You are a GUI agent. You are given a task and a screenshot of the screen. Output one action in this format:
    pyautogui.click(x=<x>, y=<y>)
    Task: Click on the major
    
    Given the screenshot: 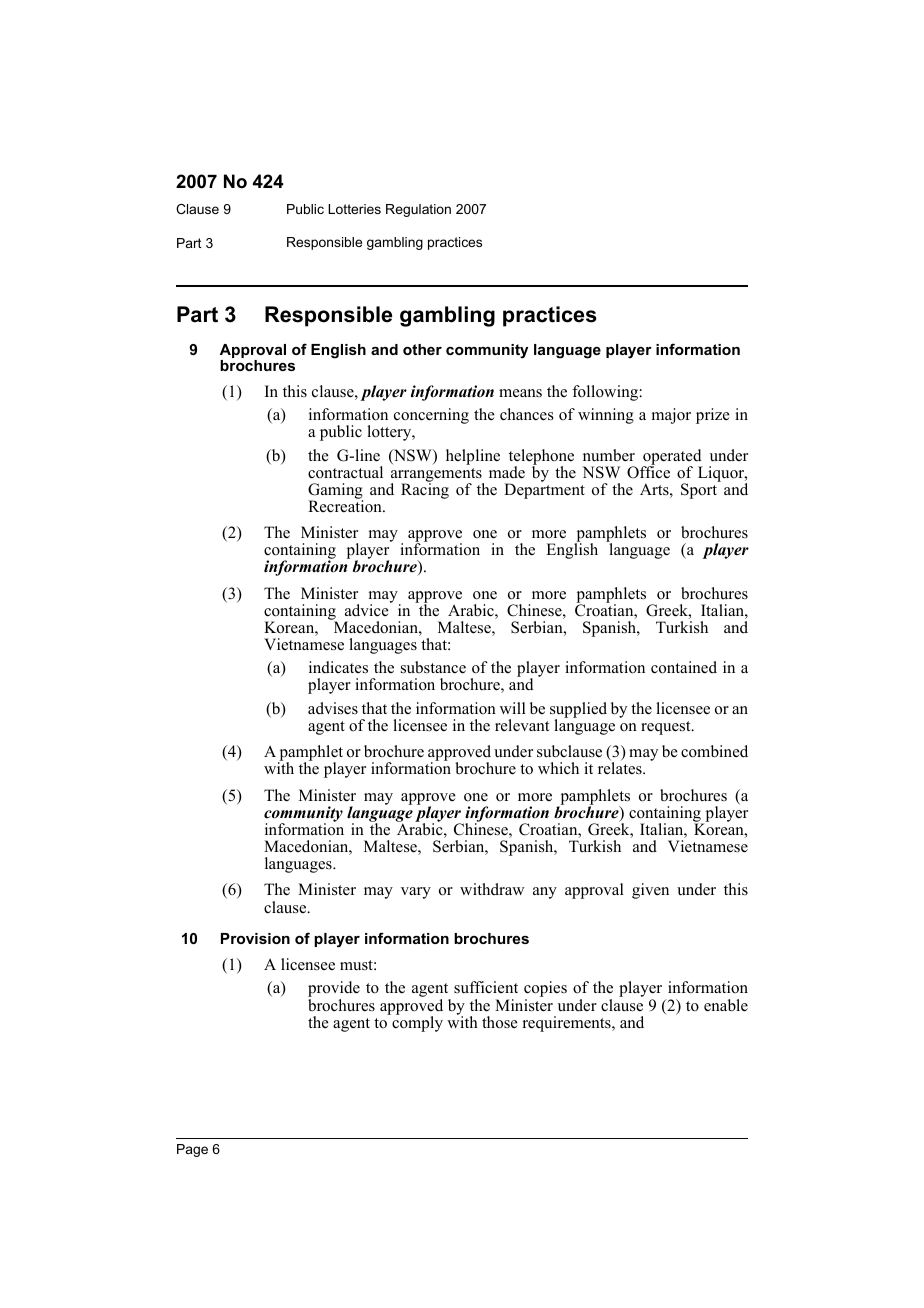 What is the action you would take?
    pyautogui.click(x=671, y=416)
